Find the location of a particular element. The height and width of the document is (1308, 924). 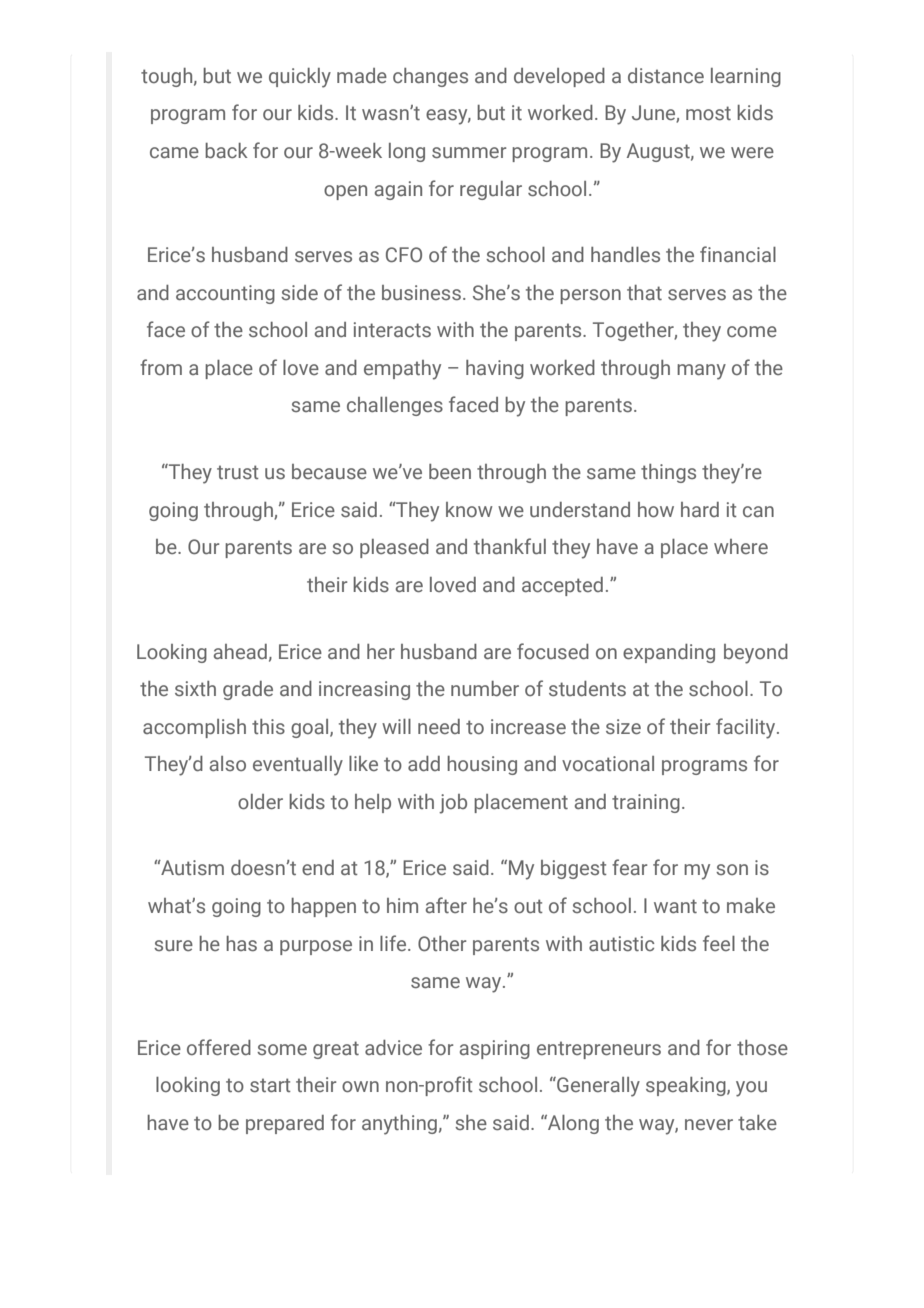

expanding is located at coordinates (669, 653).
